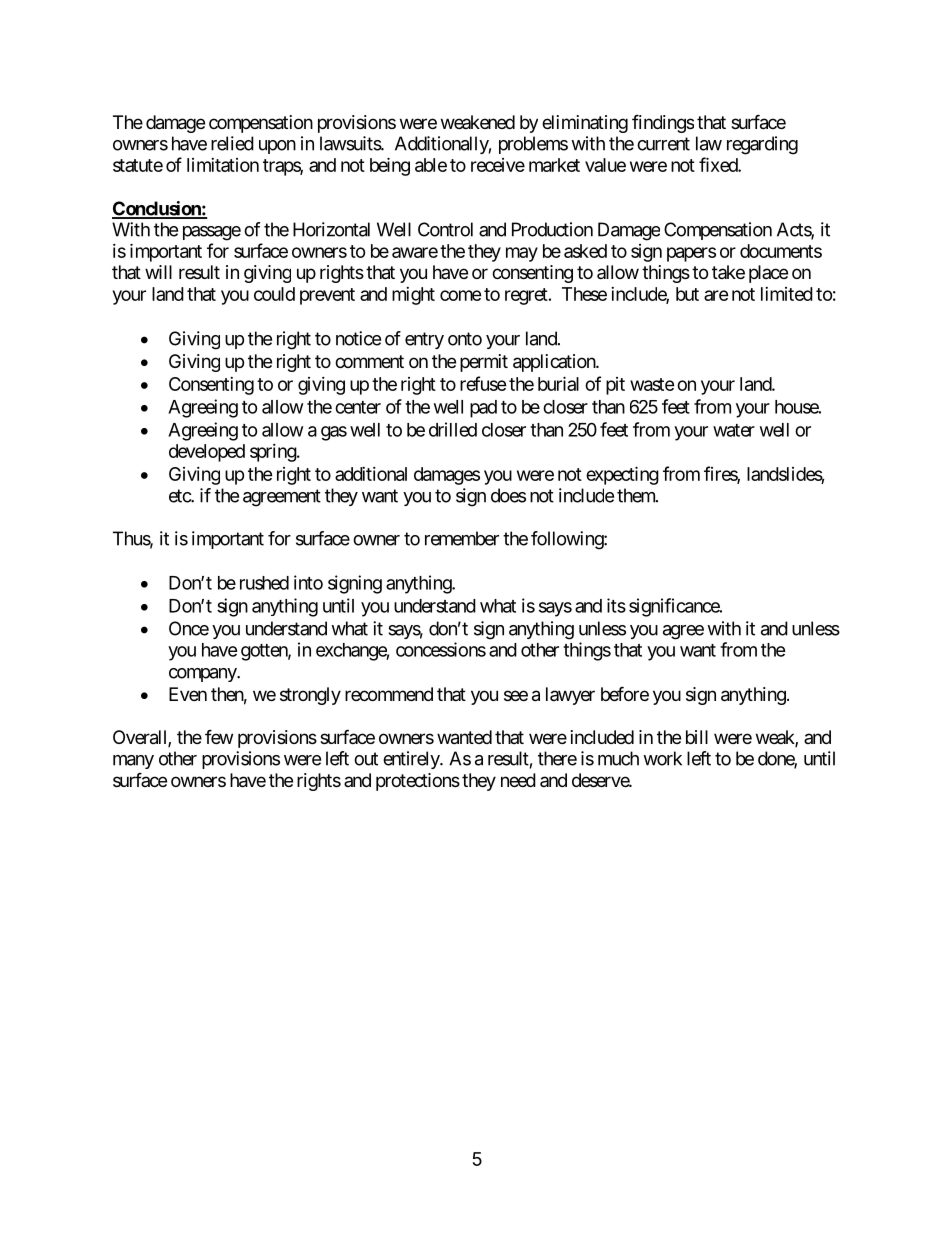  What do you see at coordinates (274, 294) in the page?
I see `could` at bounding box center [274, 294].
